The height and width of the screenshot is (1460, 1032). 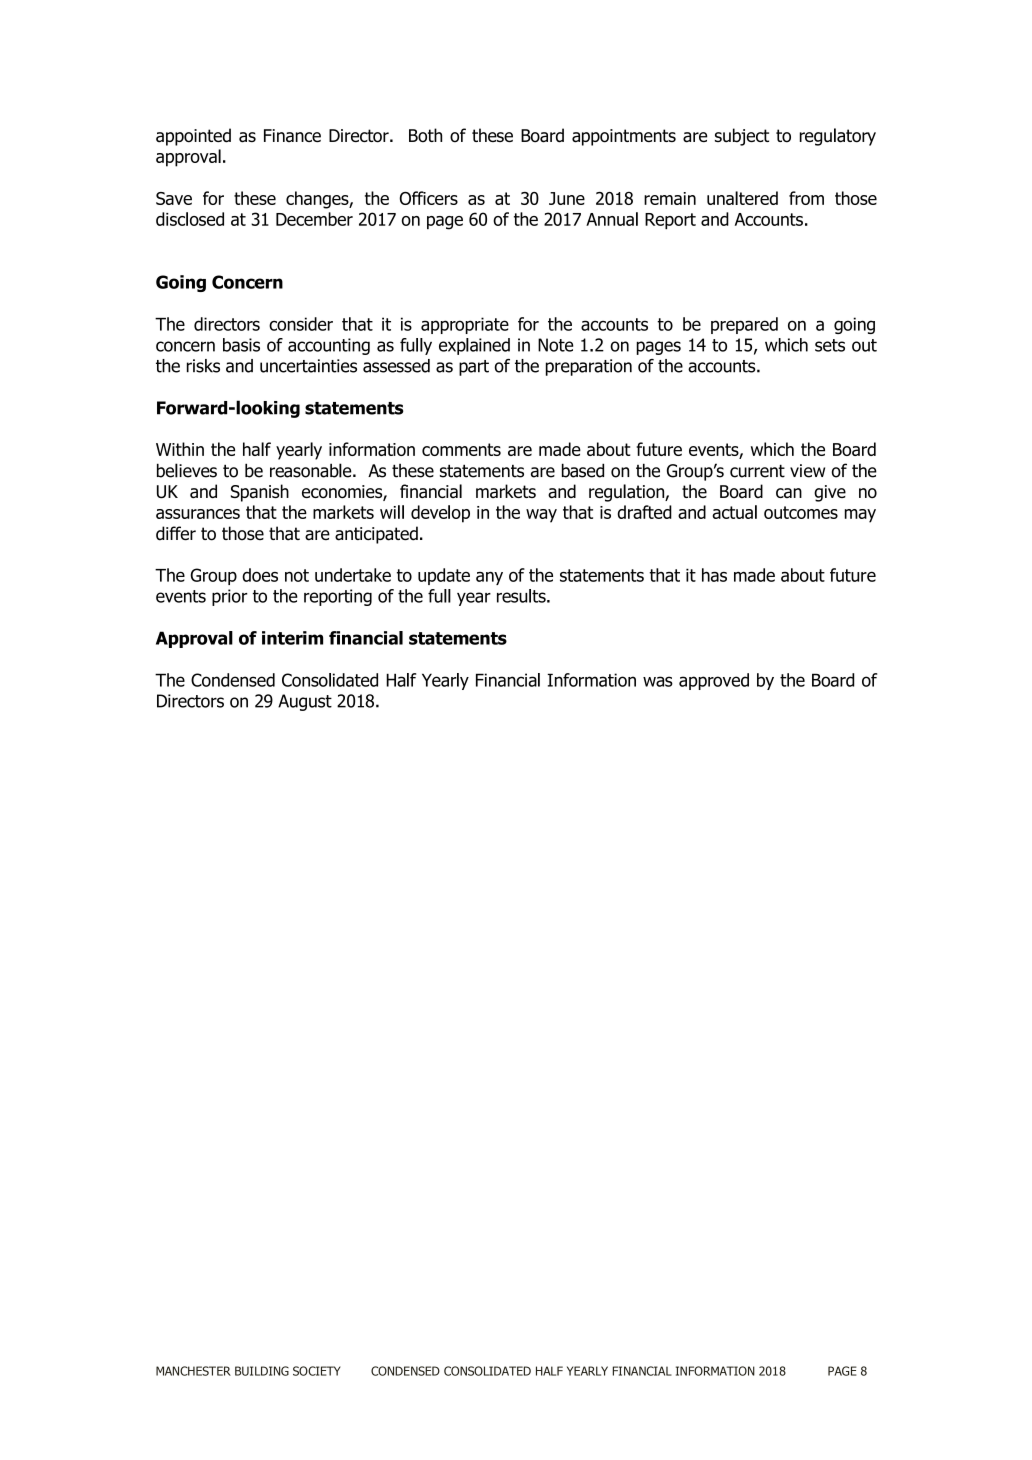 What do you see at coordinates (567, 198) in the screenshot?
I see `June` at bounding box center [567, 198].
